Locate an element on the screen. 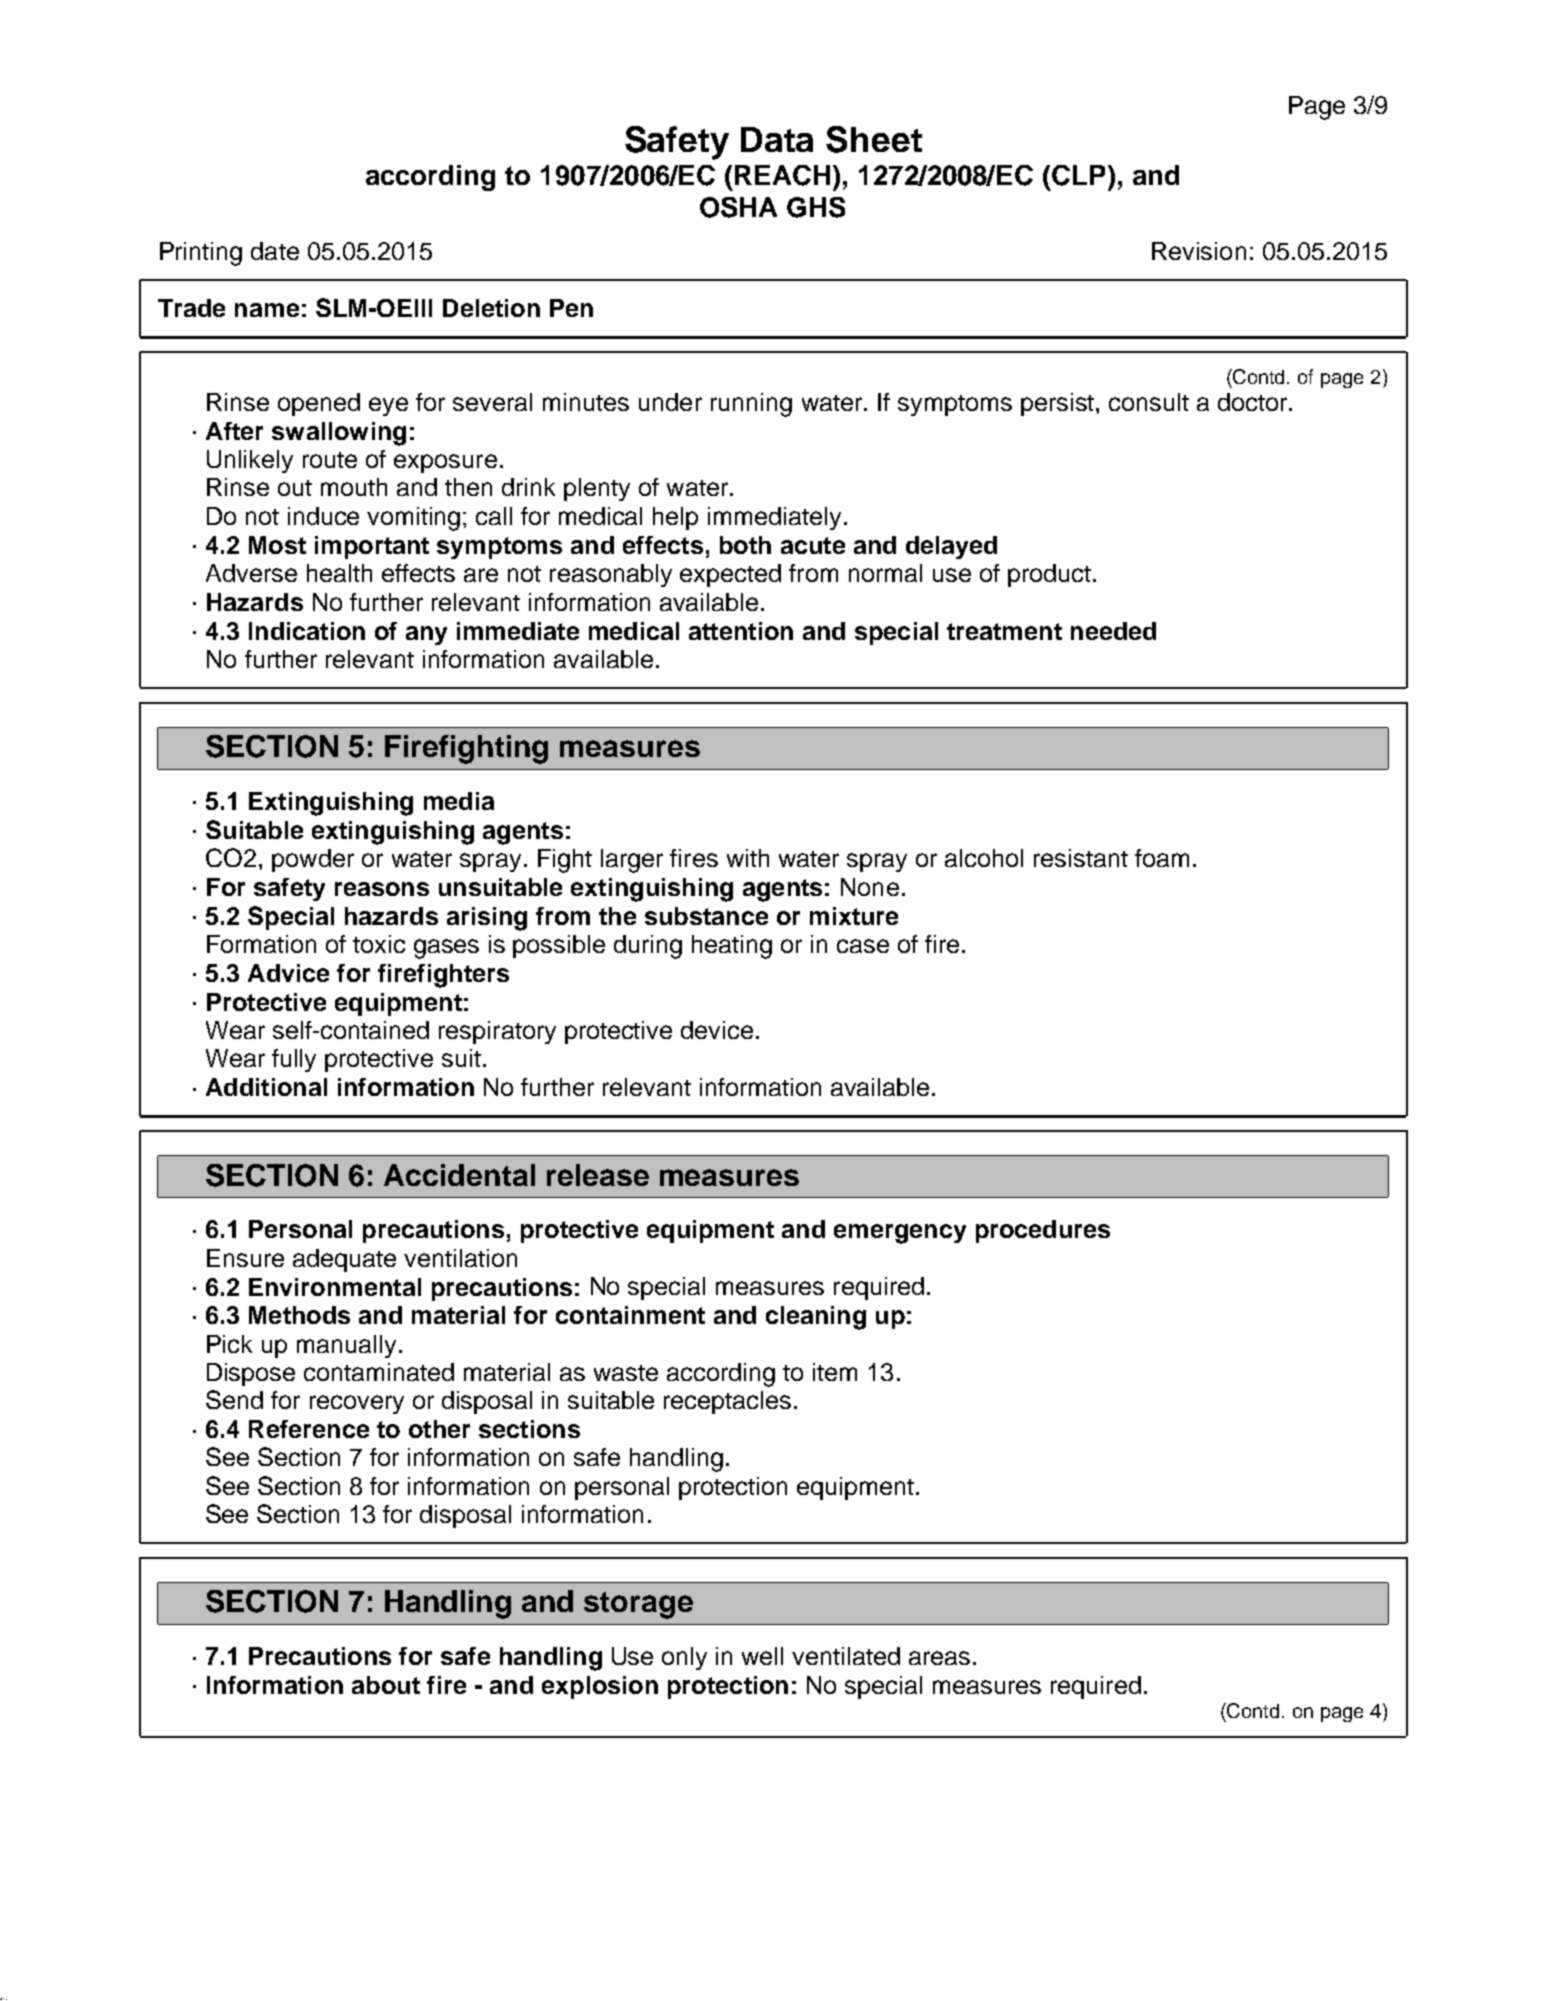 Image resolution: width=1546 pixels, height=2001 pixels. consult is located at coordinates (1149, 402).
